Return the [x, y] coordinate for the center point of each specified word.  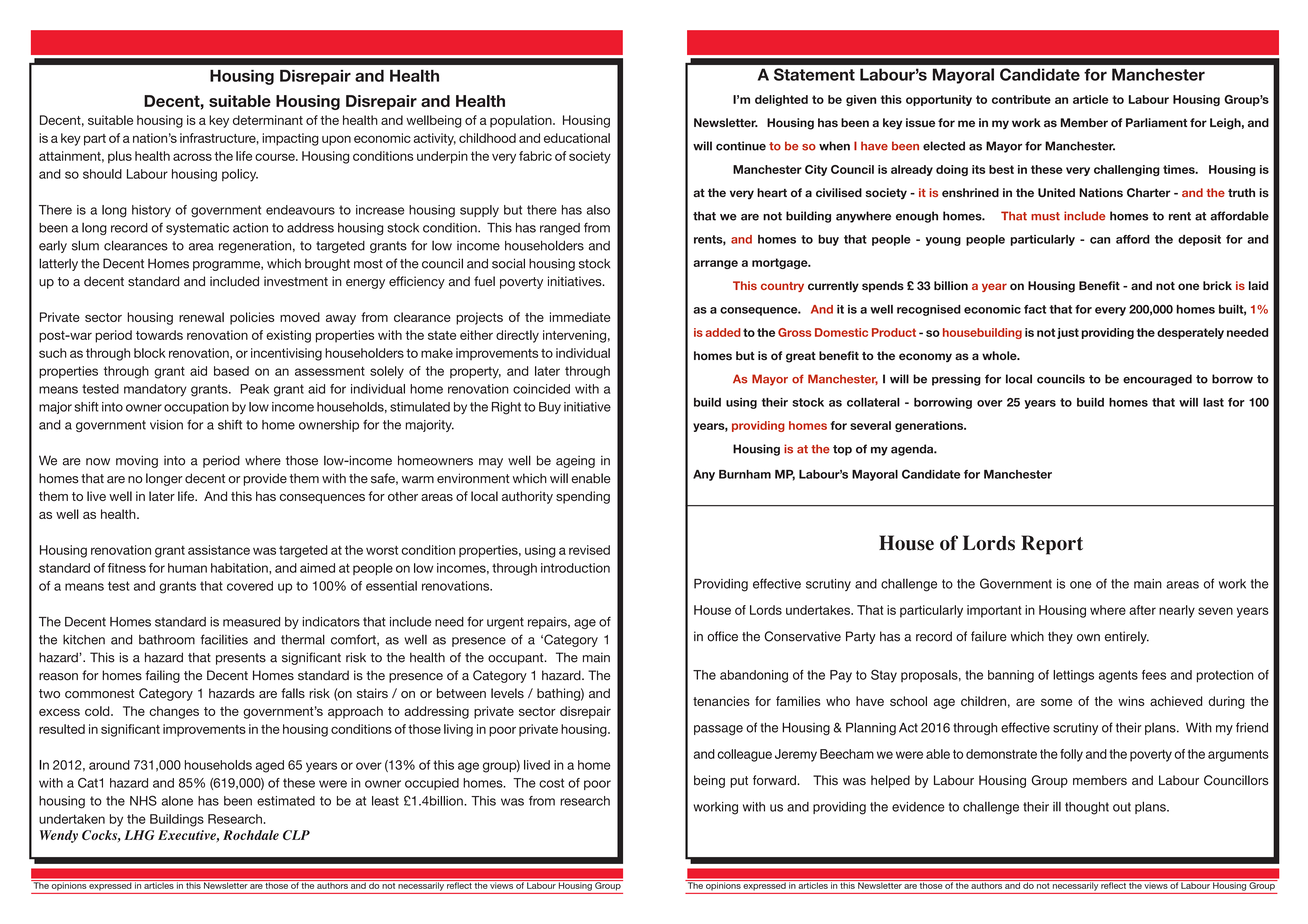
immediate [580, 317]
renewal [201, 317]
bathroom [167, 640]
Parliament [1156, 122]
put [739, 782]
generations [930, 426]
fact [1035, 309]
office [722, 636]
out [1122, 807]
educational [577, 138]
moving [137, 461]
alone [177, 801]
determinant [268, 120]
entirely [1127, 637]
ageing [575, 462]
